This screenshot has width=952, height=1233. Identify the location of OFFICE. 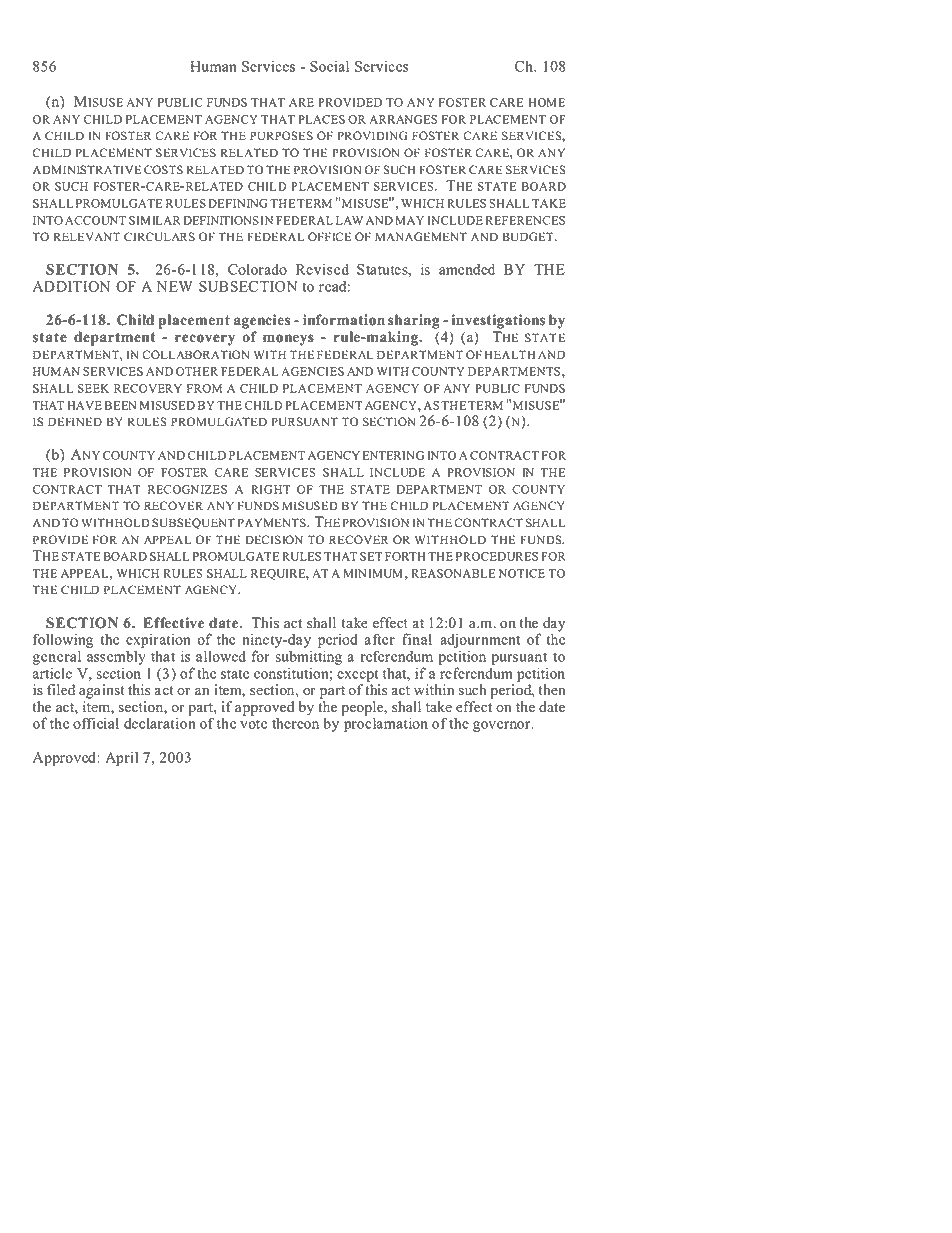
(329, 237).
